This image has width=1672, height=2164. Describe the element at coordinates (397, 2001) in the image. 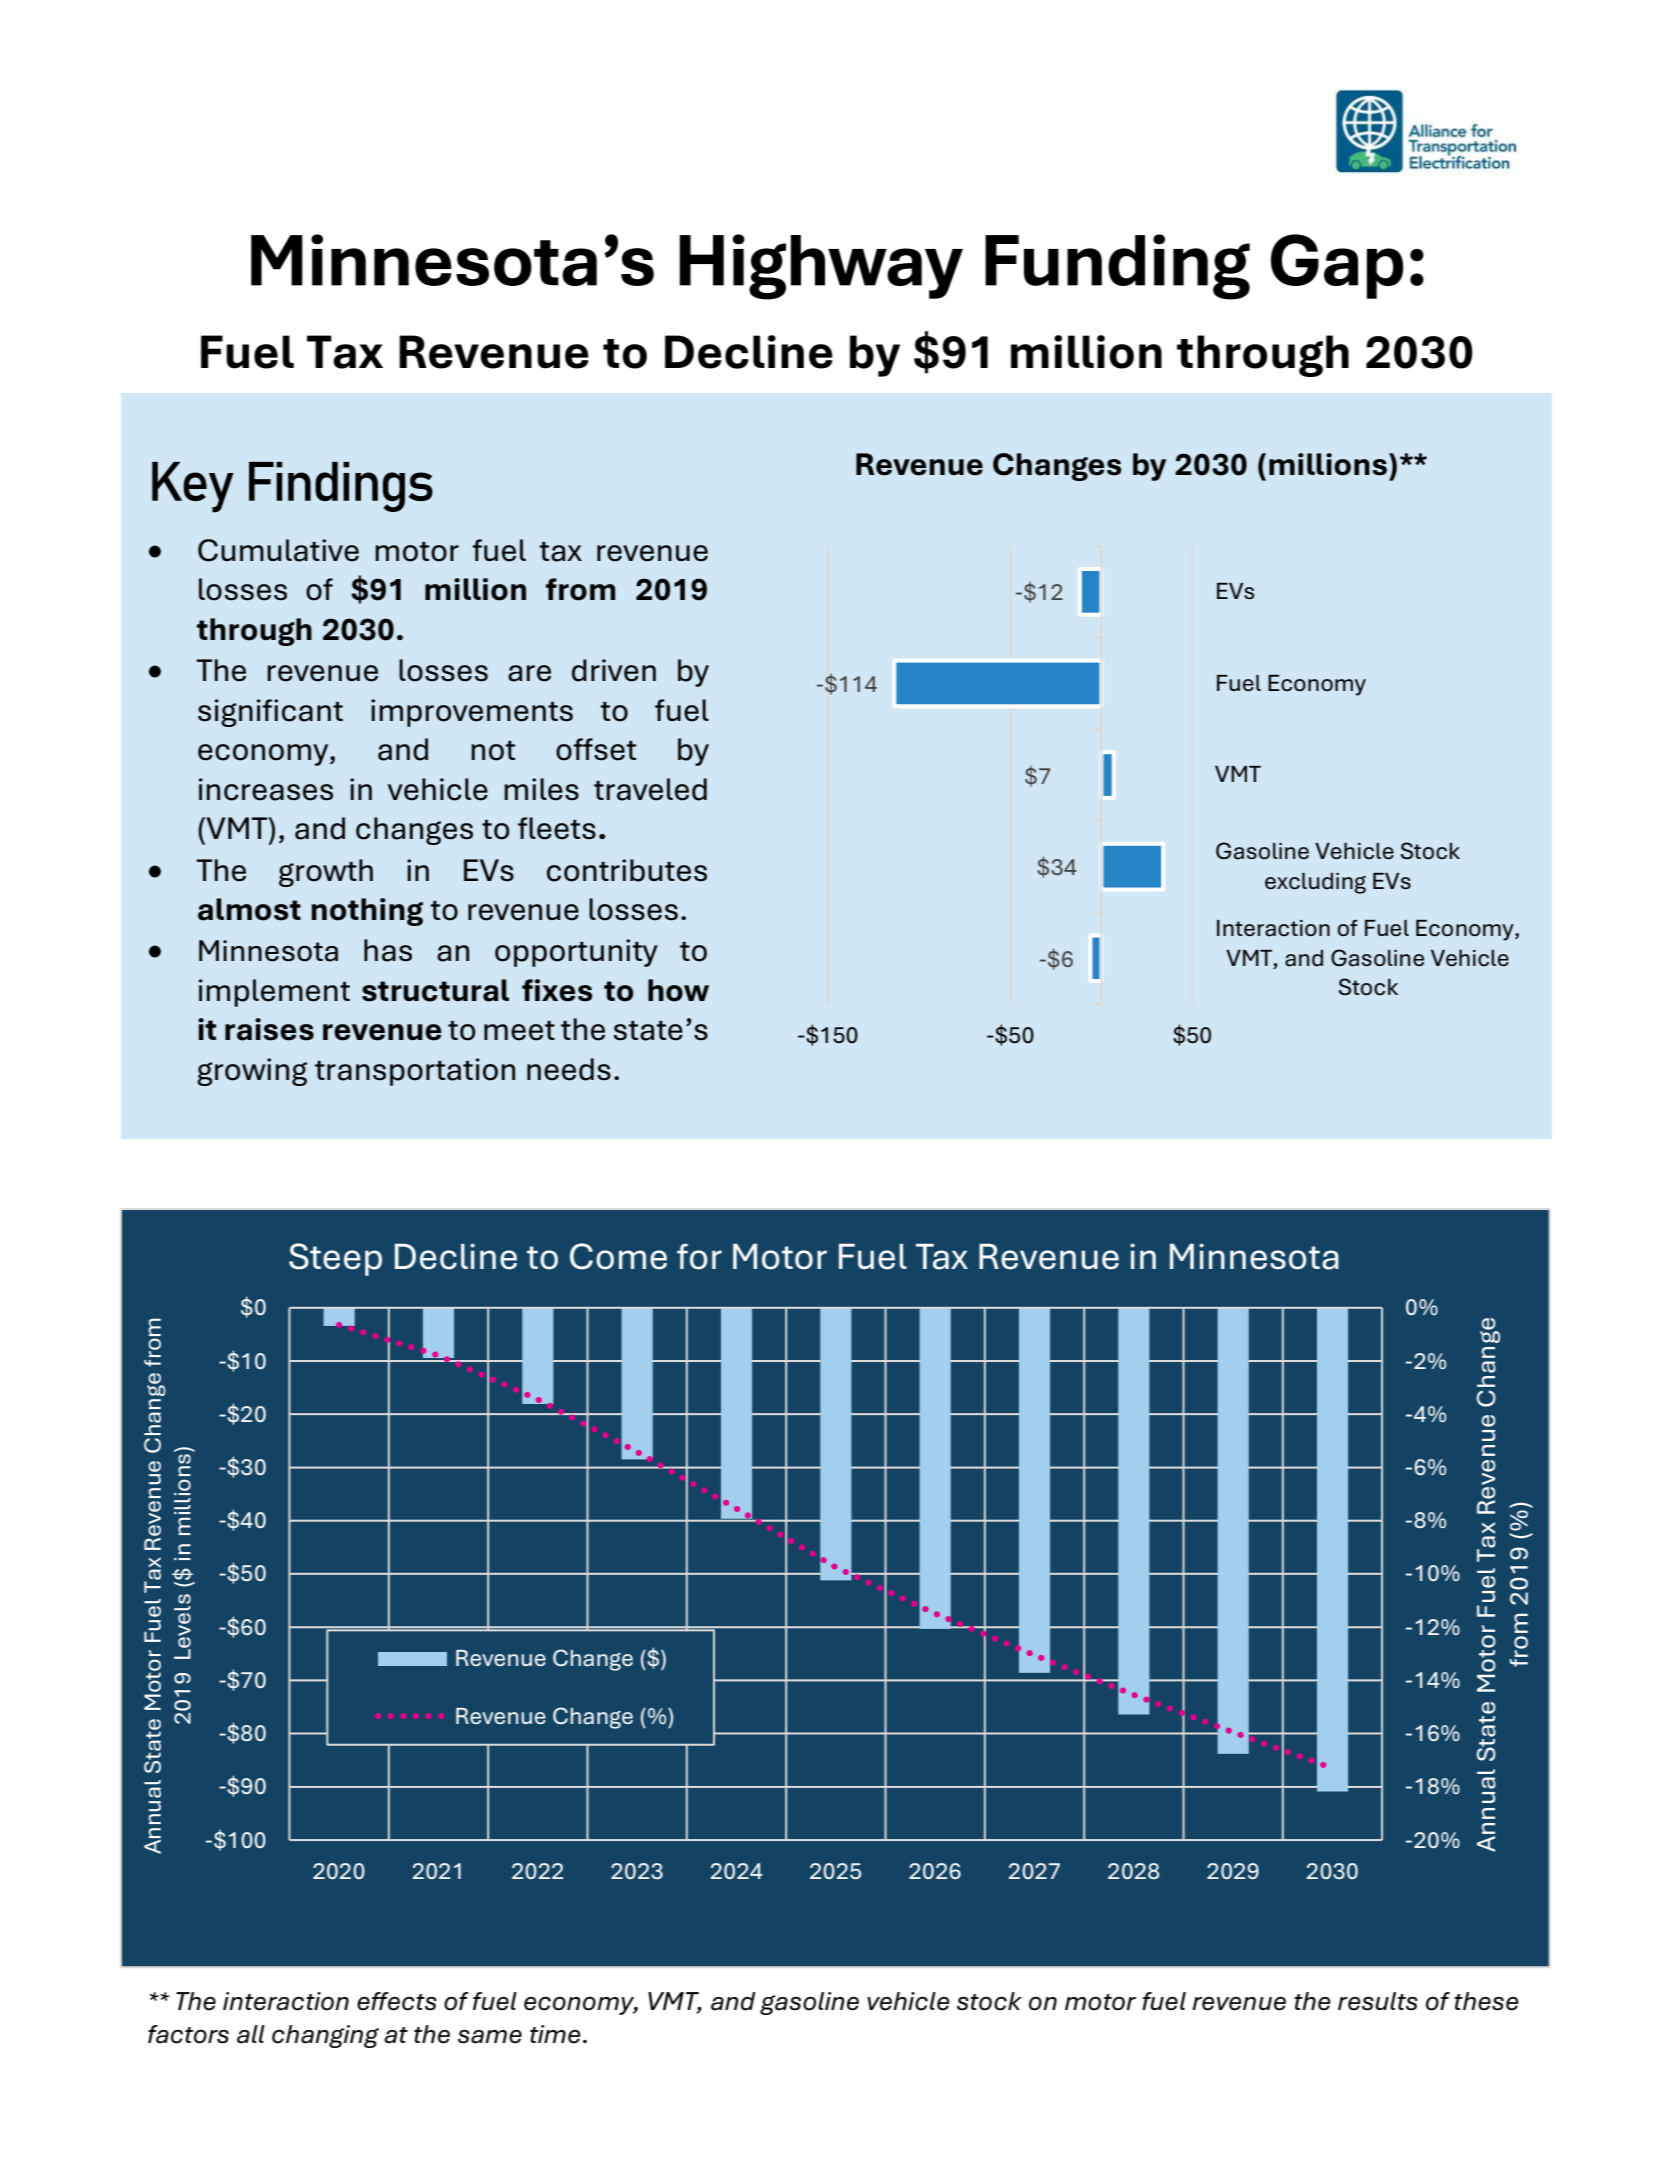

I see `effects` at that location.
